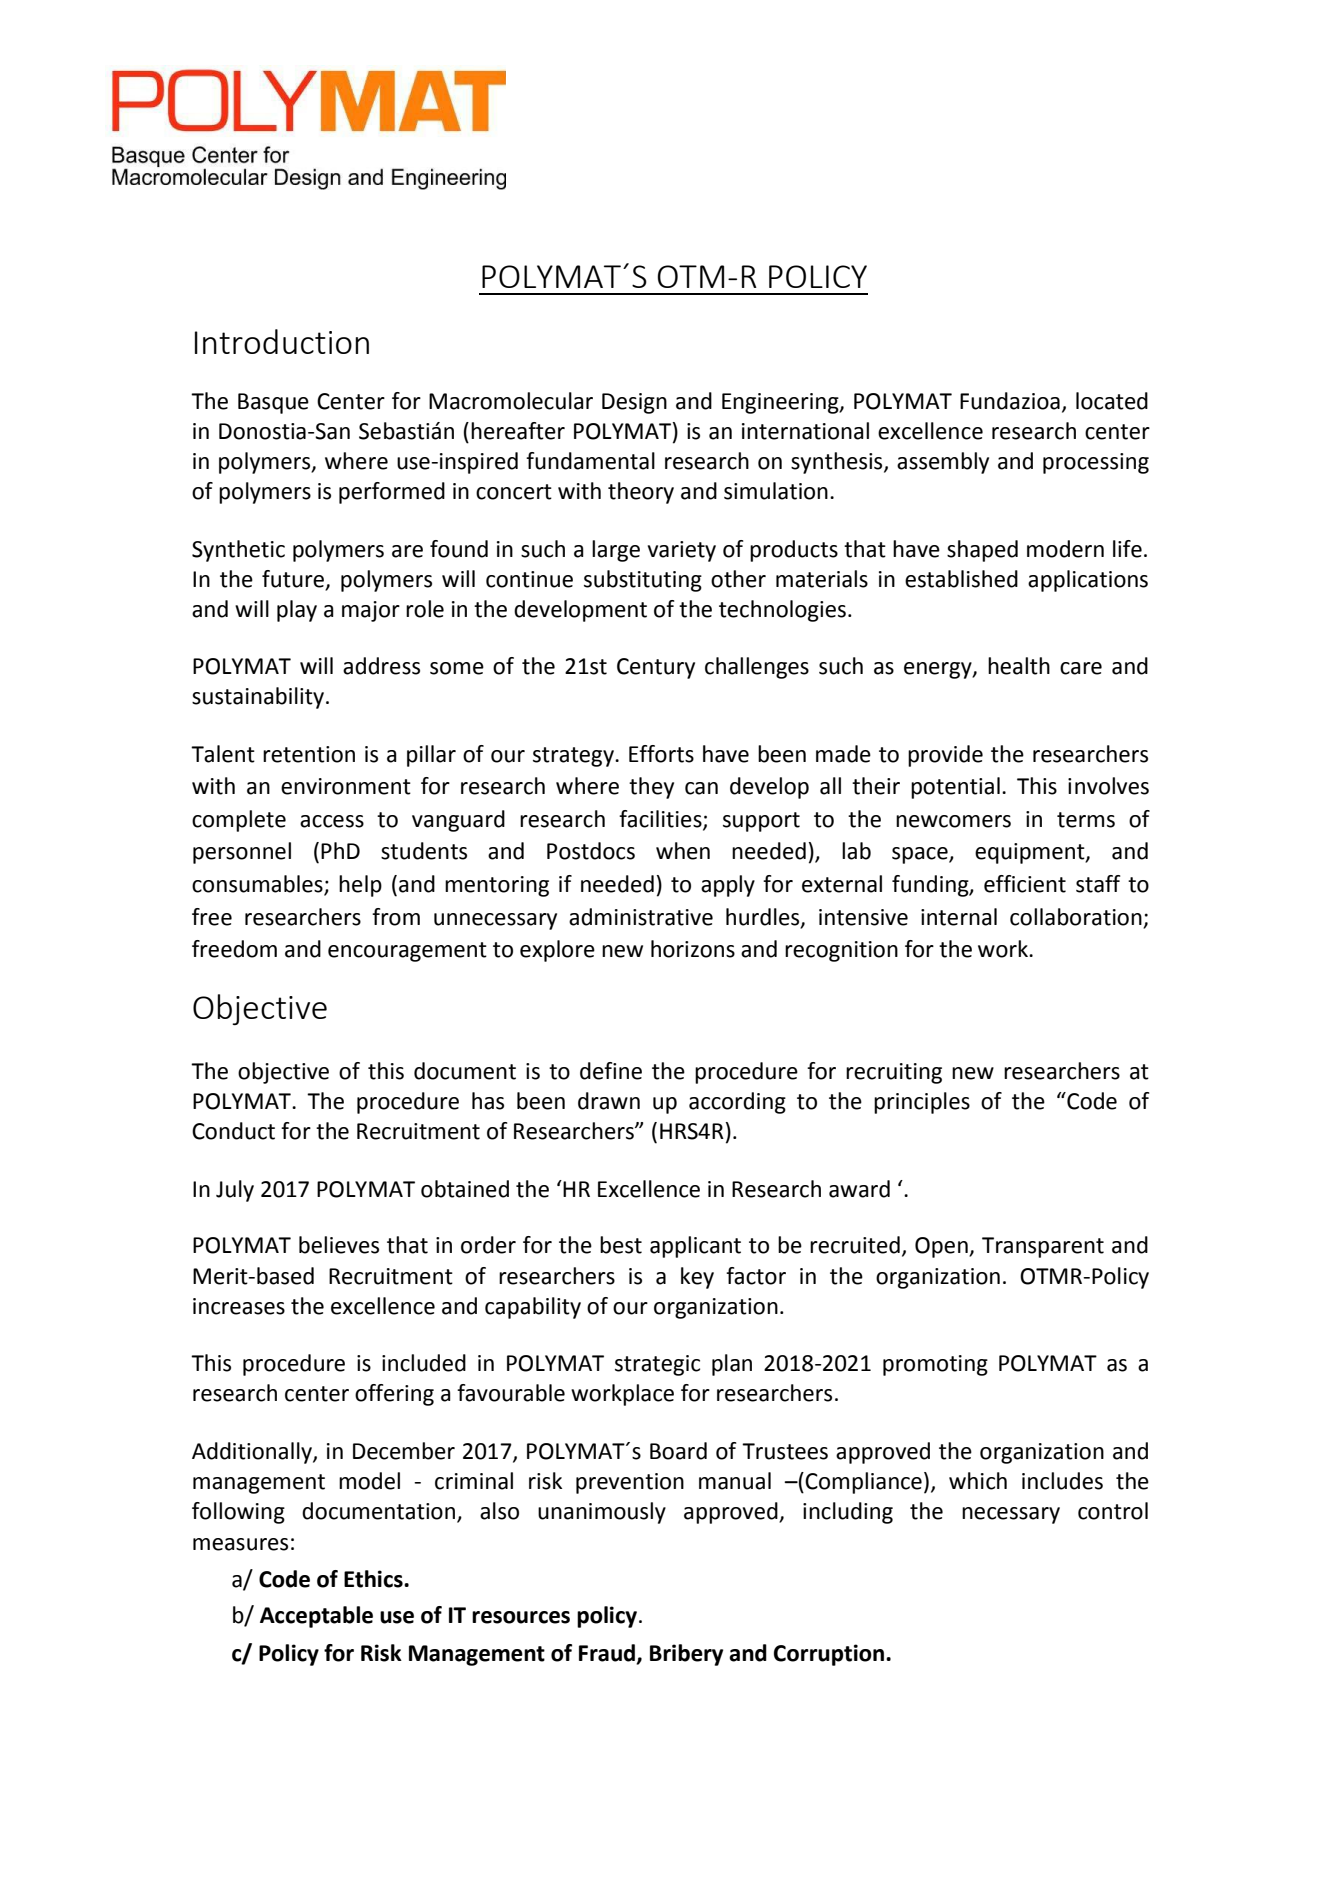 The height and width of the document is (1895, 1340). I want to click on located, so click(1112, 401).
